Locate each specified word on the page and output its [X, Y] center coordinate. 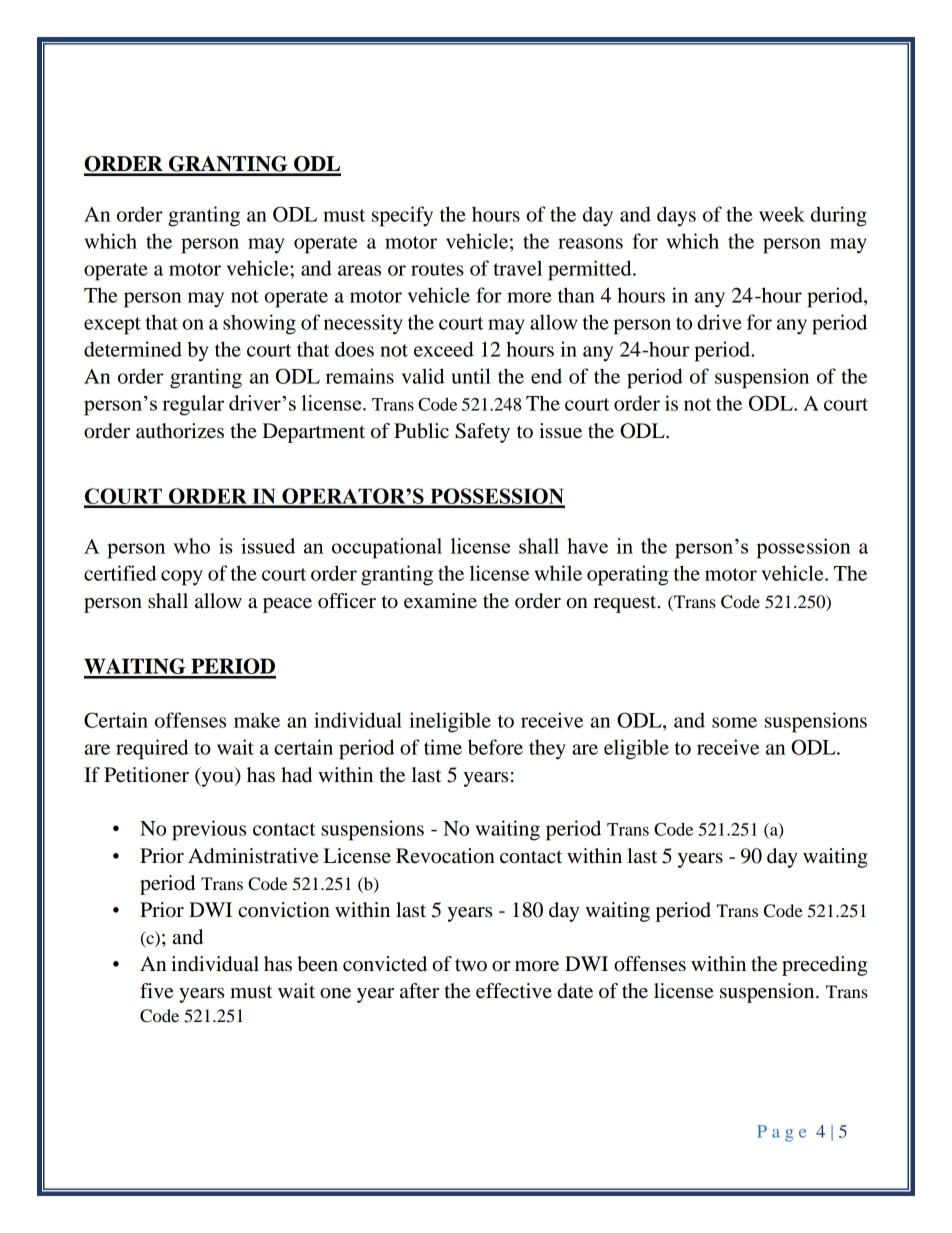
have [587, 546]
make [257, 720]
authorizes [180, 431]
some [734, 722]
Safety [482, 433]
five [156, 991]
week [782, 214]
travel [517, 268]
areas [359, 270]
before [495, 747]
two [471, 965]
